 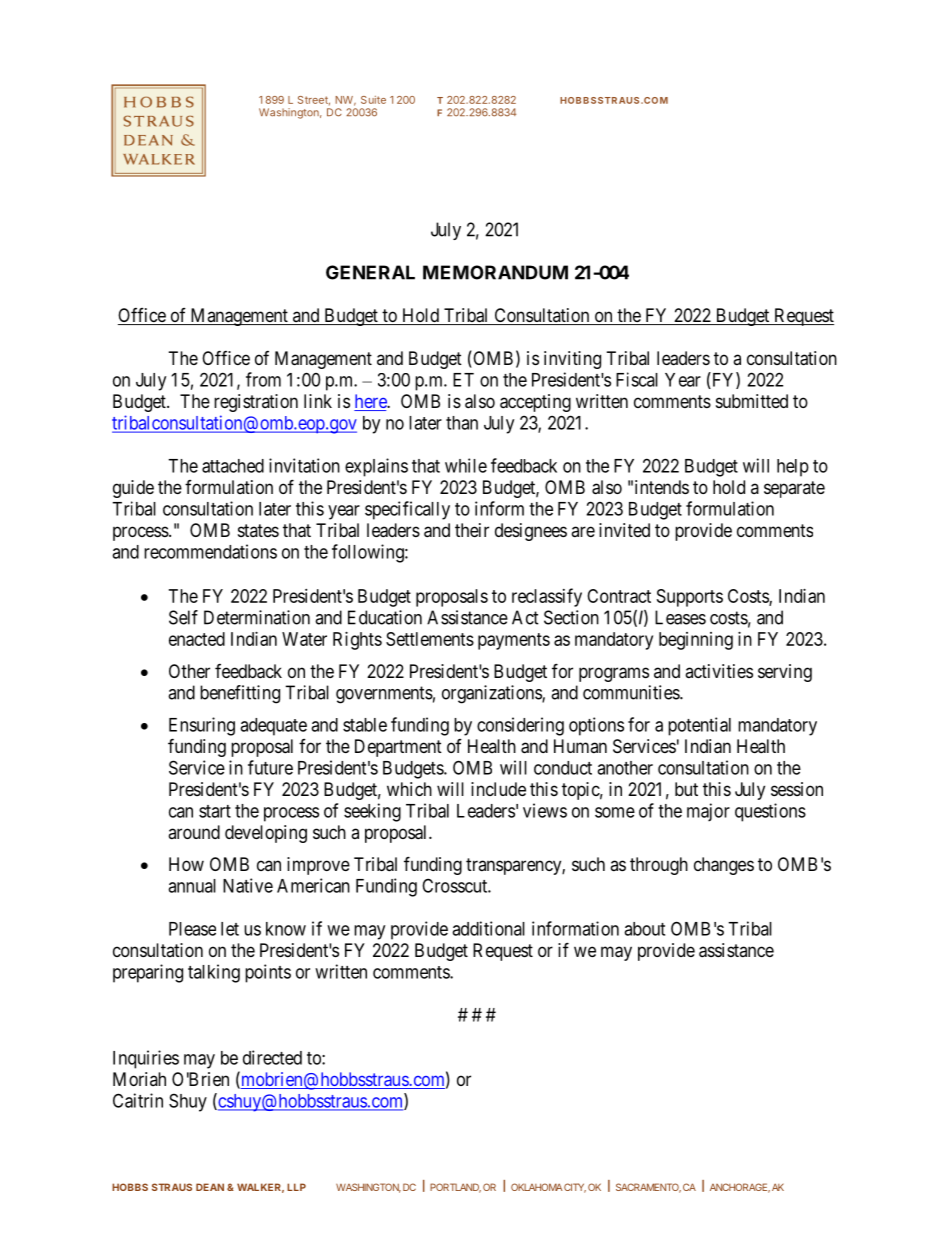 I want to click on Suite, so click(x=373, y=100).
